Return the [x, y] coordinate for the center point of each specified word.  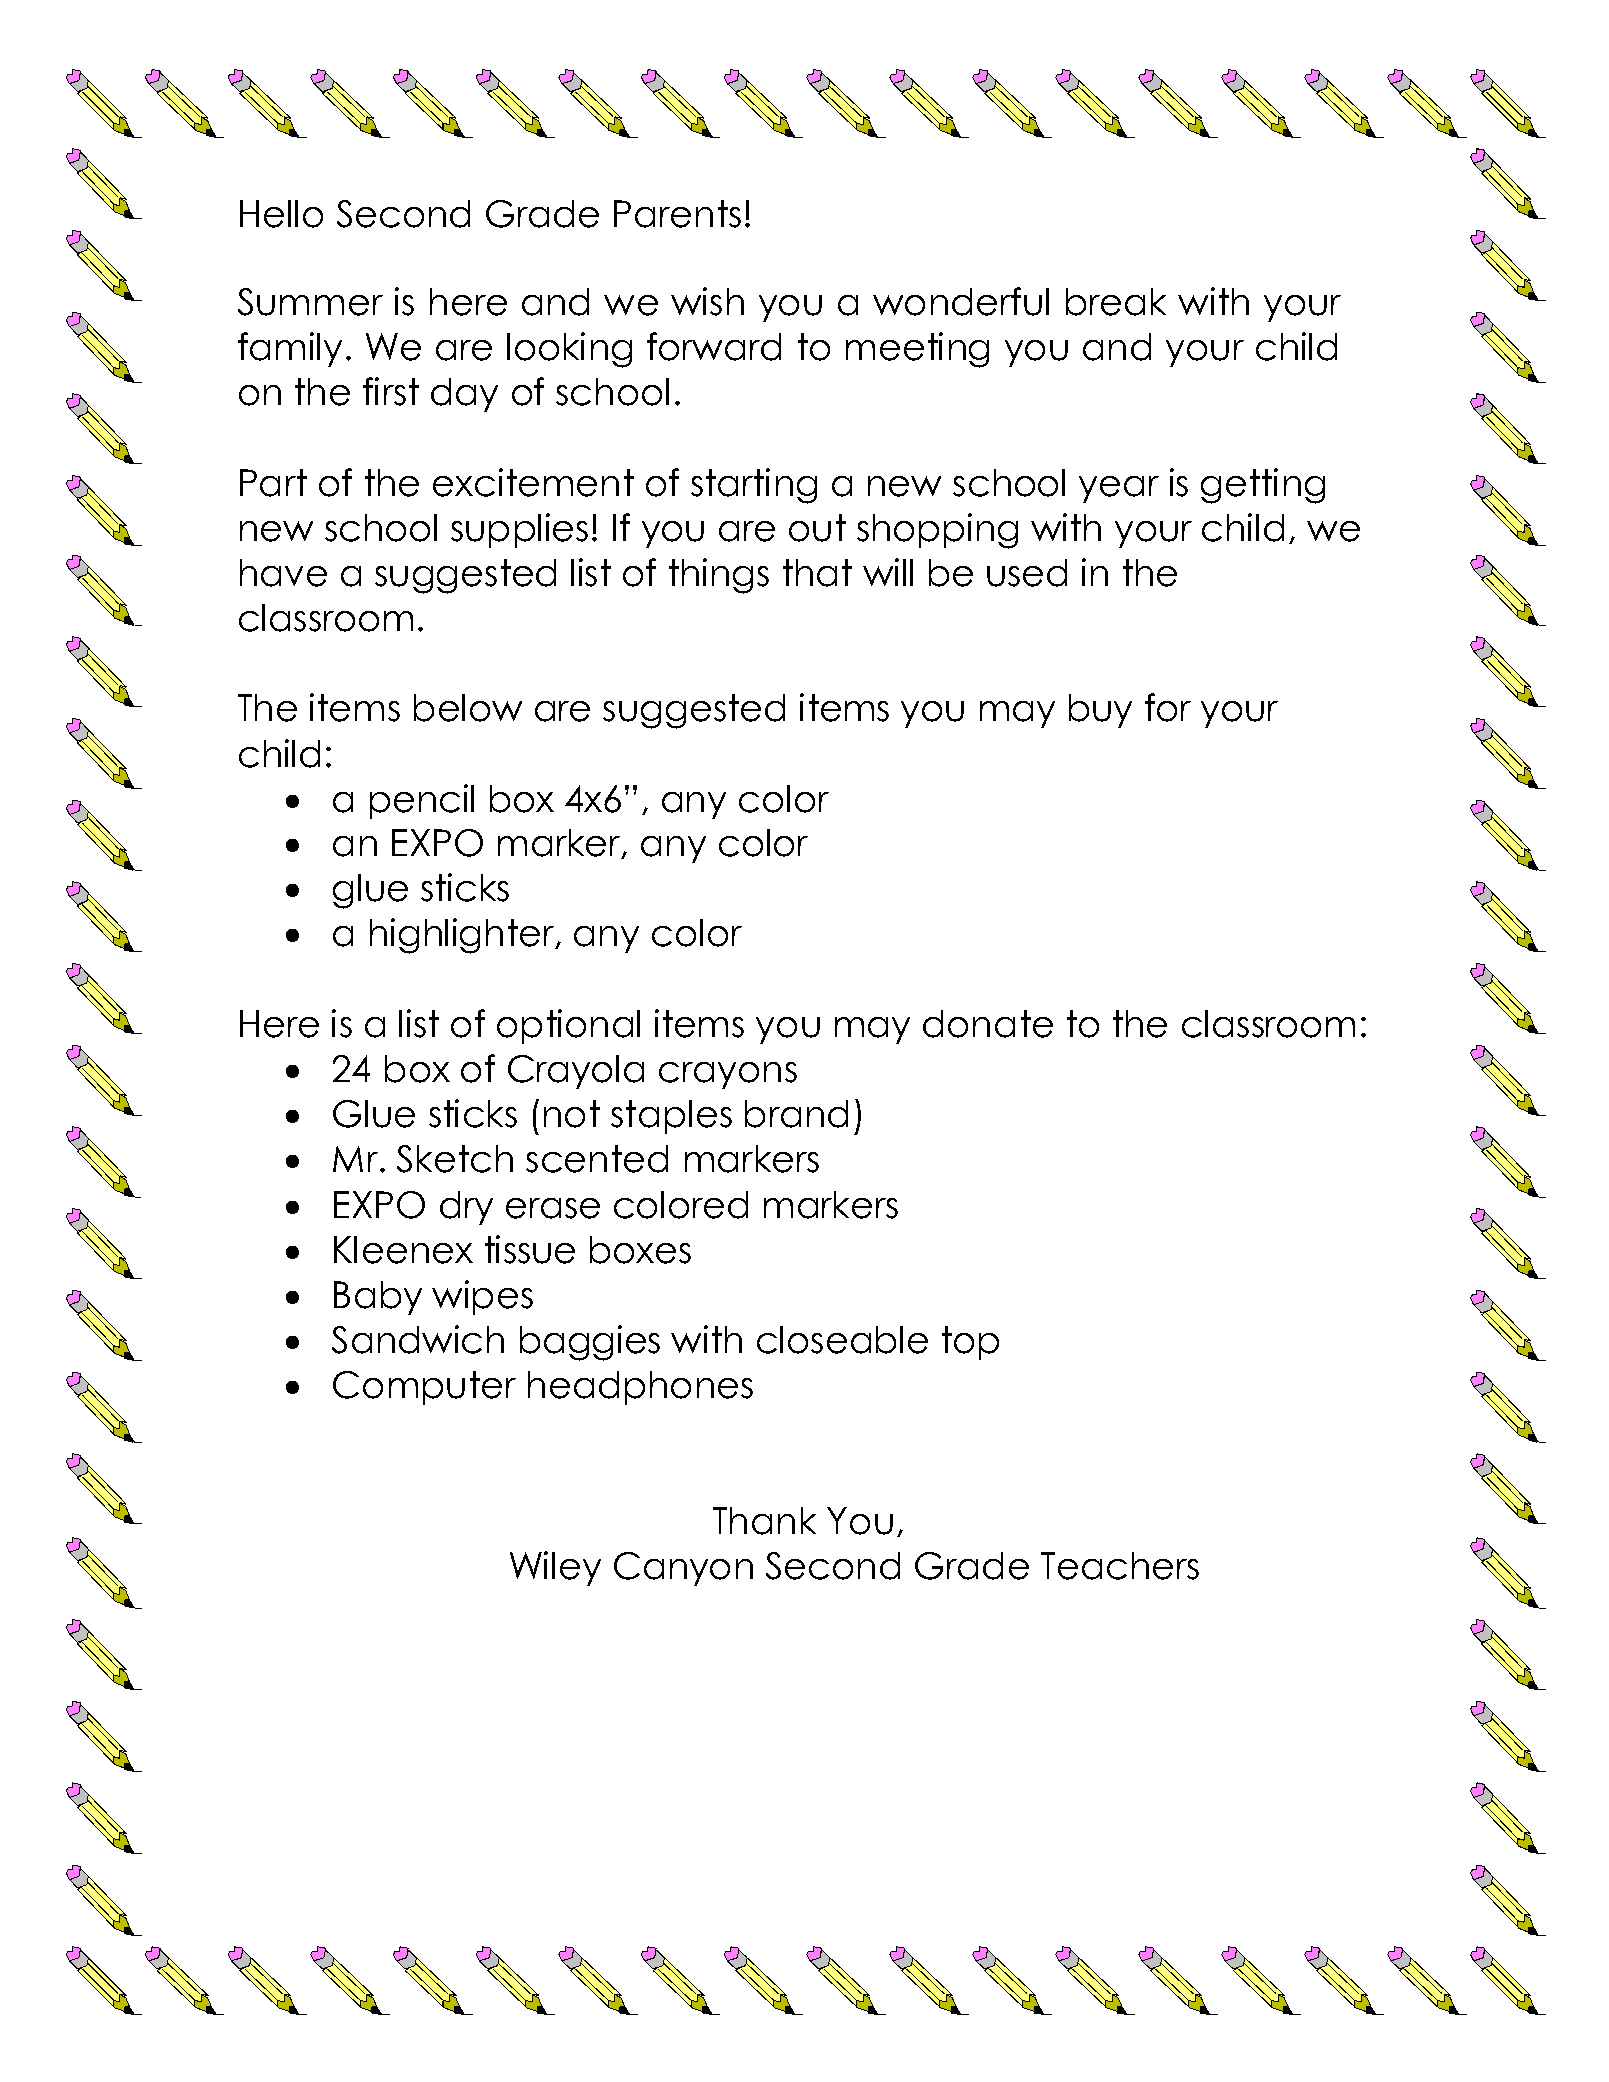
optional [568, 1026]
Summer [310, 302]
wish [707, 301]
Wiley [555, 1568]
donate [988, 1024]
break [1116, 302]
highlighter [463, 936]
